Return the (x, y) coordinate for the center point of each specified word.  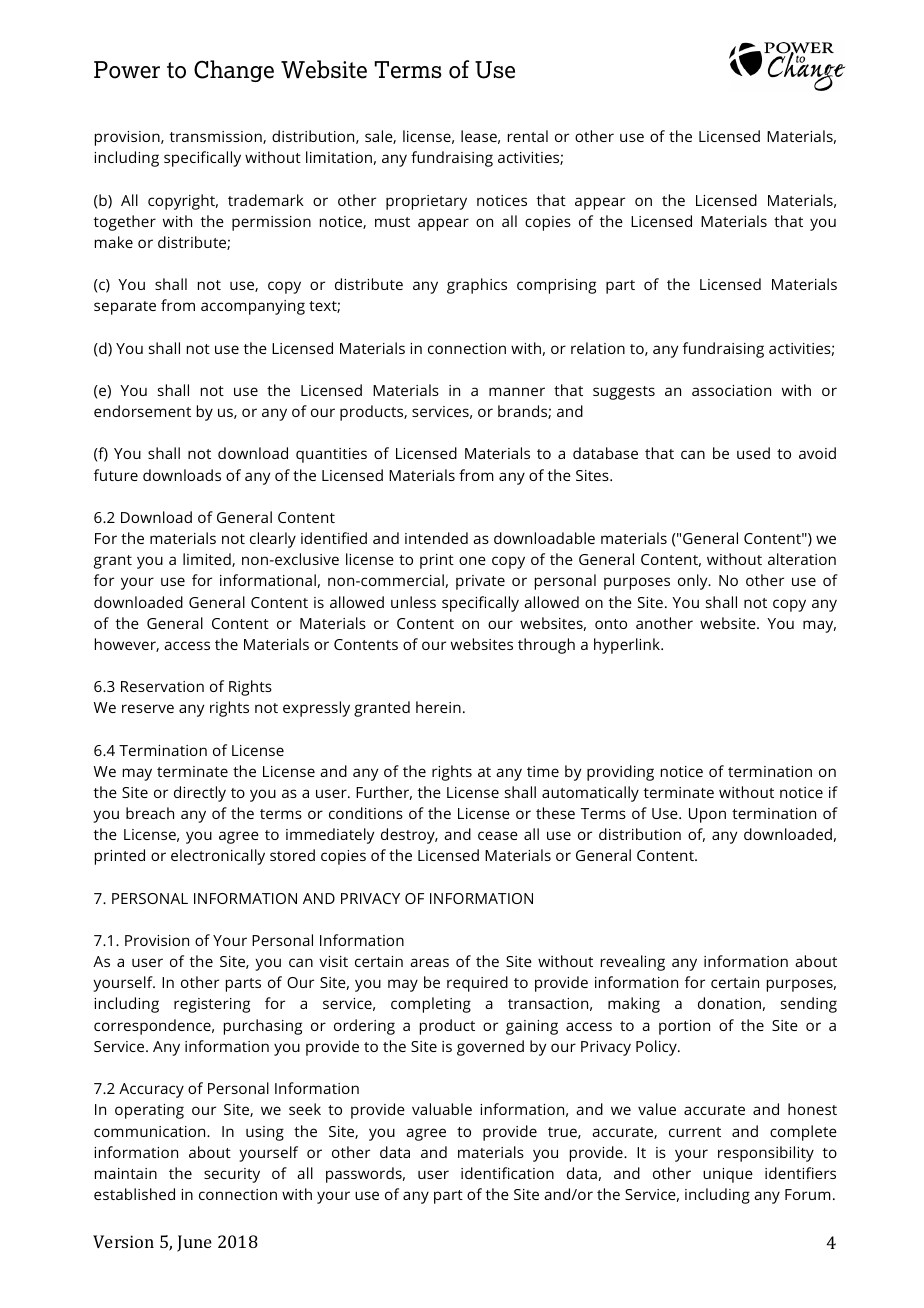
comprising (556, 286)
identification (507, 1173)
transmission (217, 137)
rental (528, 136)
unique (728, 1175)
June (194, 1243)
